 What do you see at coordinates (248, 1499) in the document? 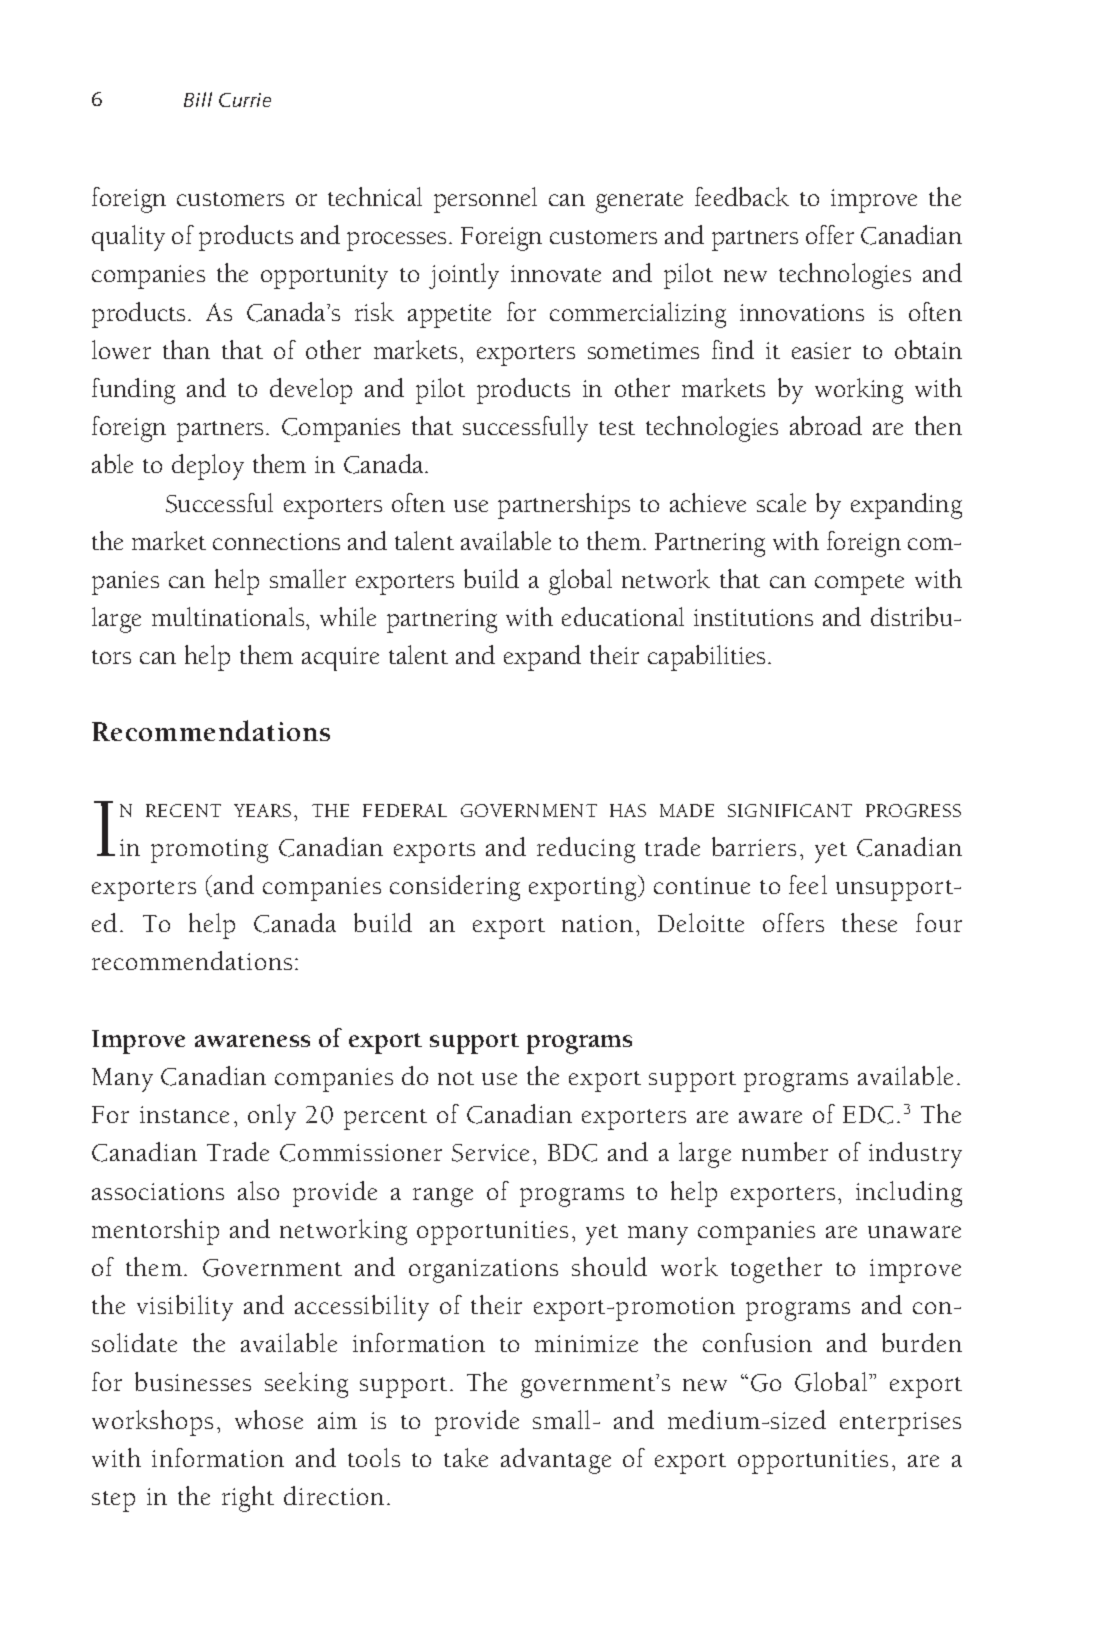
I see `right` at bounding box center [248, 1499].
